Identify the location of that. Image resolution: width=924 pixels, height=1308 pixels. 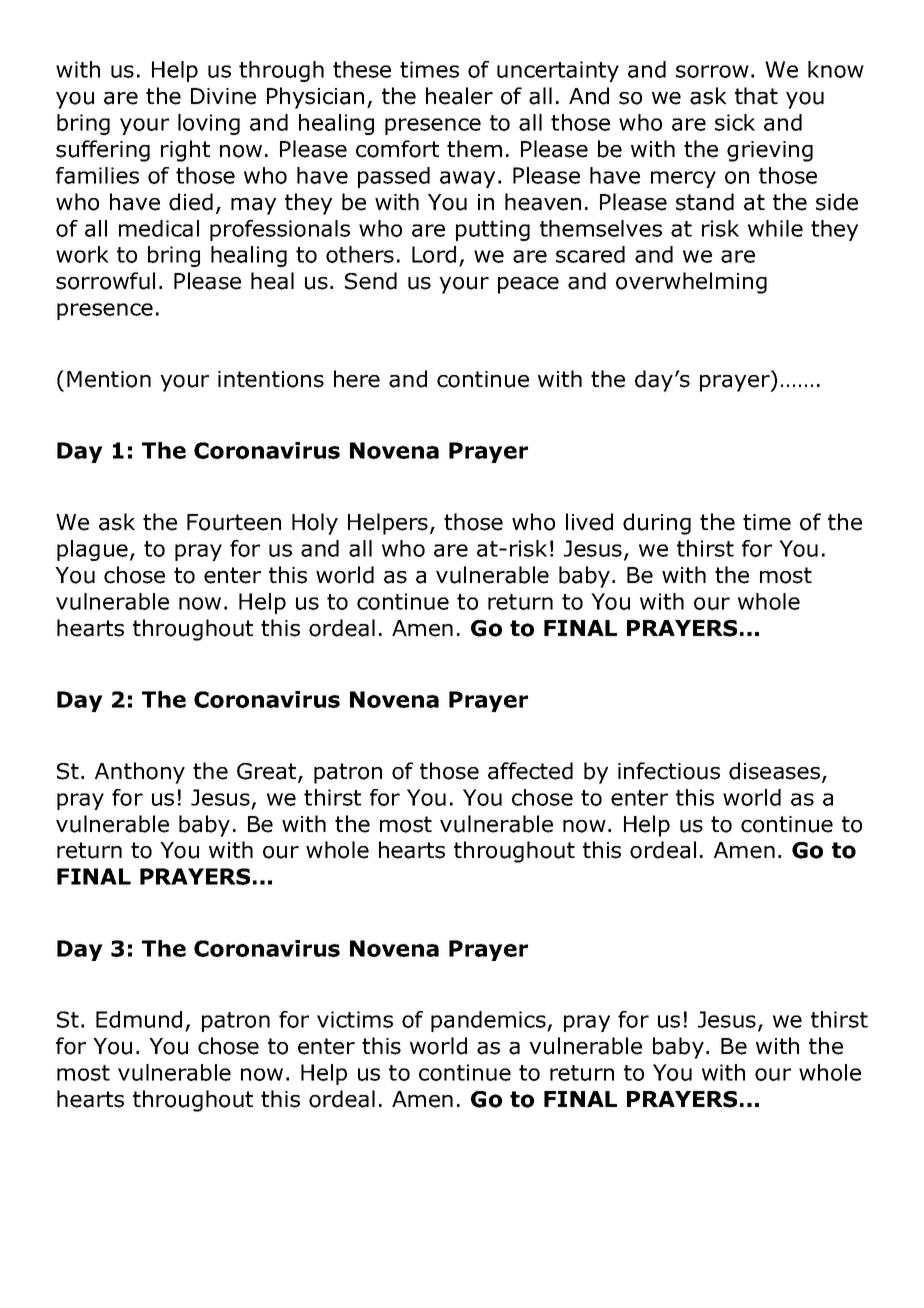
(756, 96).
